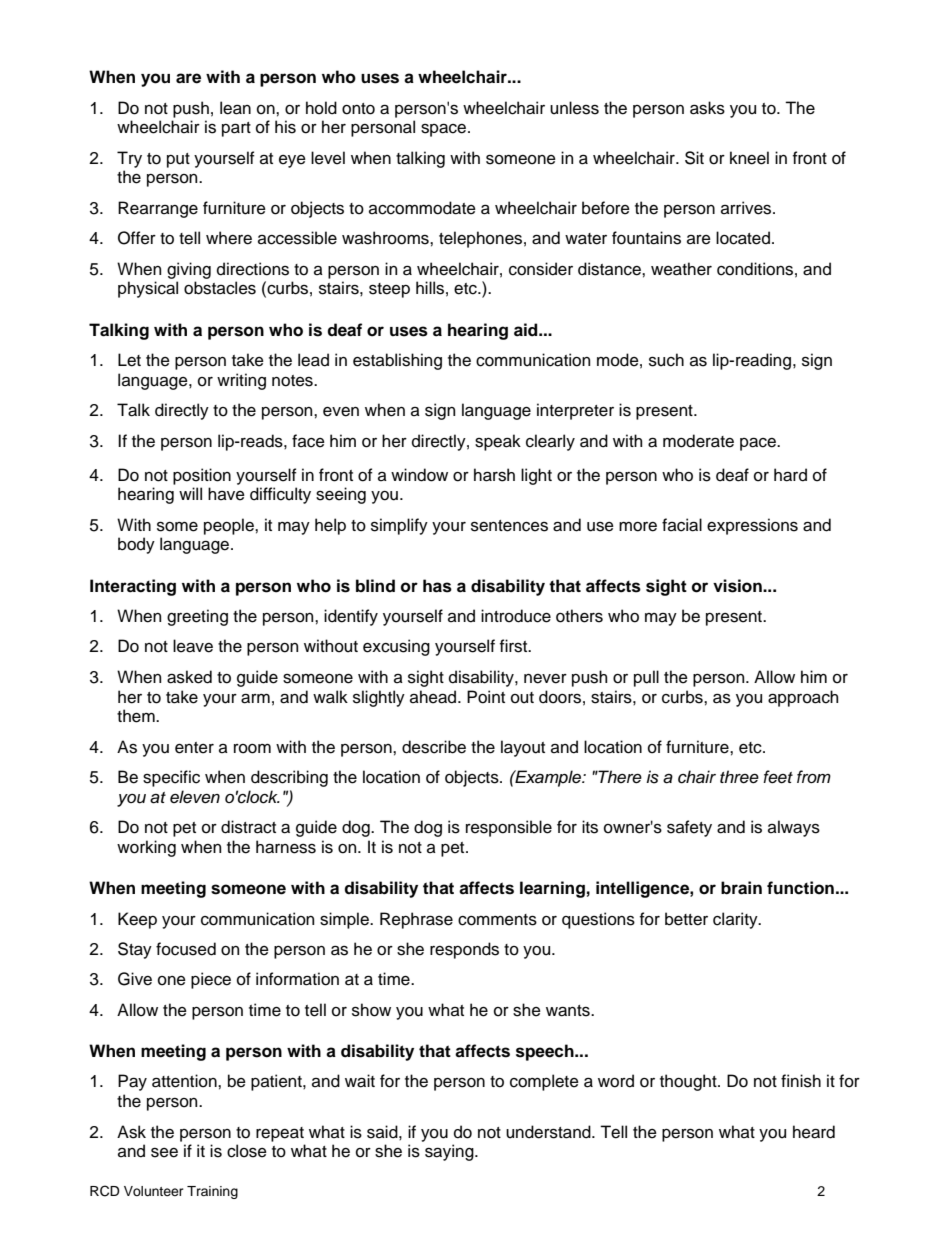 The image size is (952, 1233). Describe the element at coordinates (738, 586) in the screenshot. I see `vision` at that location.
